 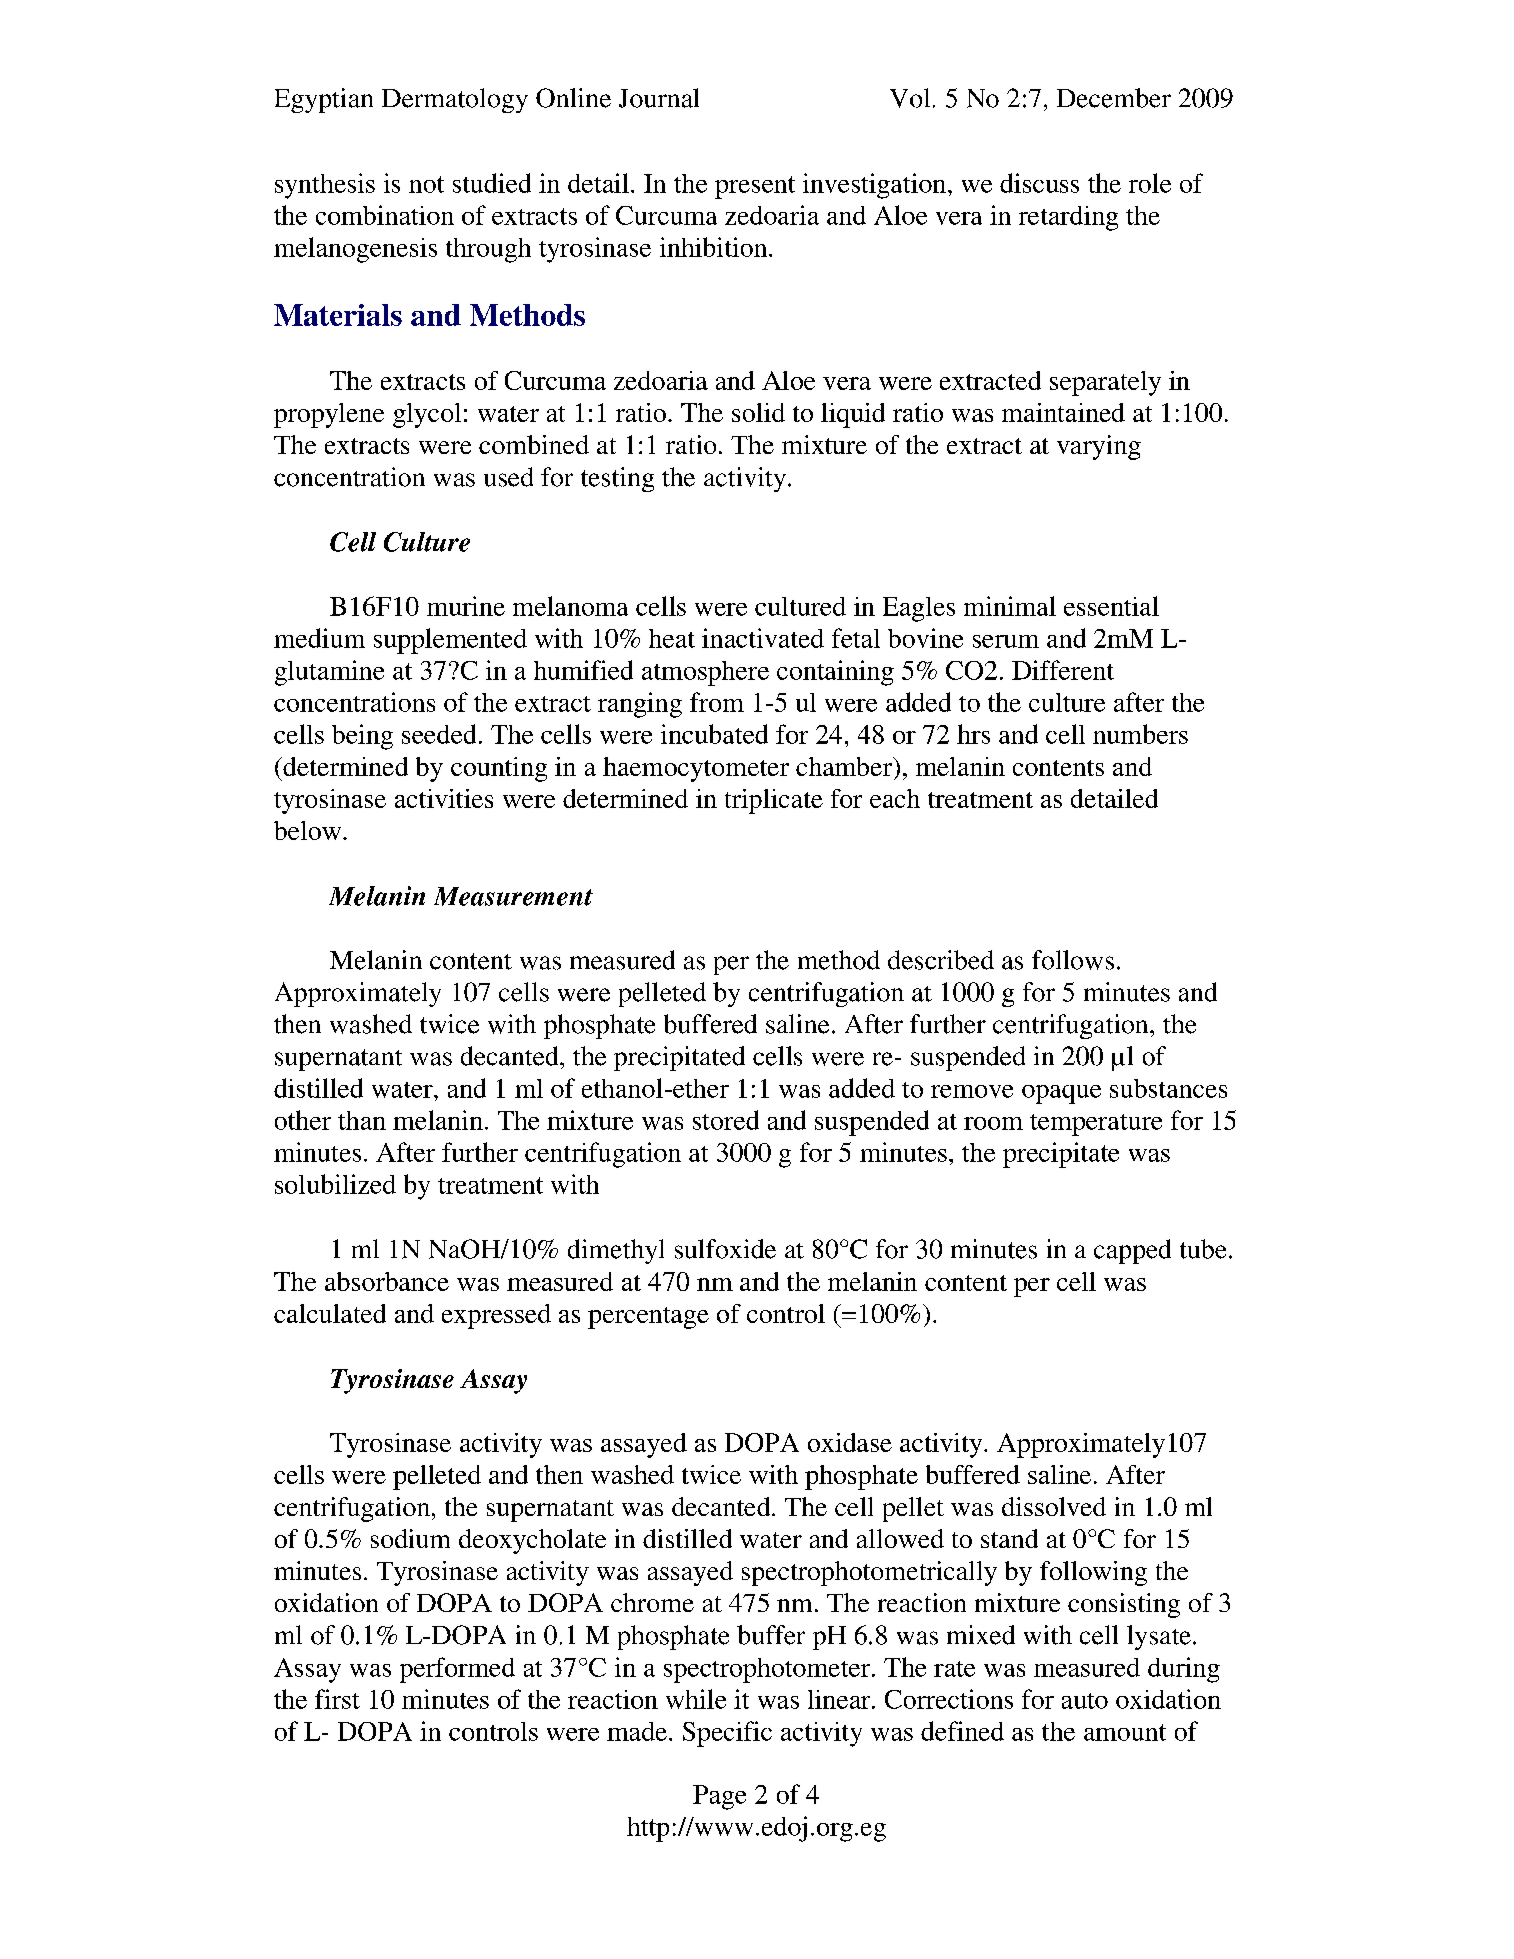 I want to click on sulfoxide, so click(x=725, y=1249).
